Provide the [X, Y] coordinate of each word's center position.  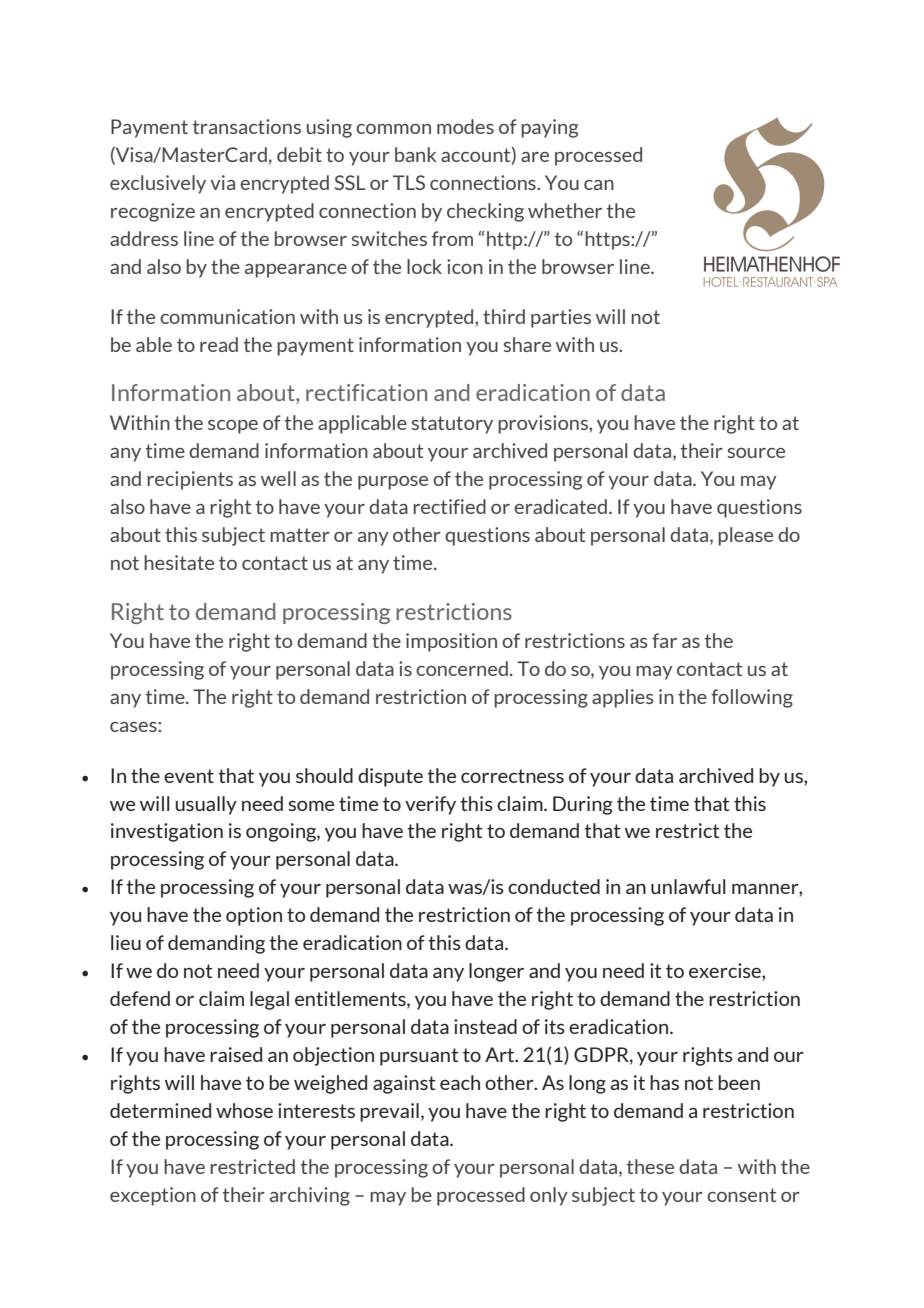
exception [153, 1196]
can [599, 185]
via [222, 182]
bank [416, 154]
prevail [389, 1112]
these [650, 1166]
